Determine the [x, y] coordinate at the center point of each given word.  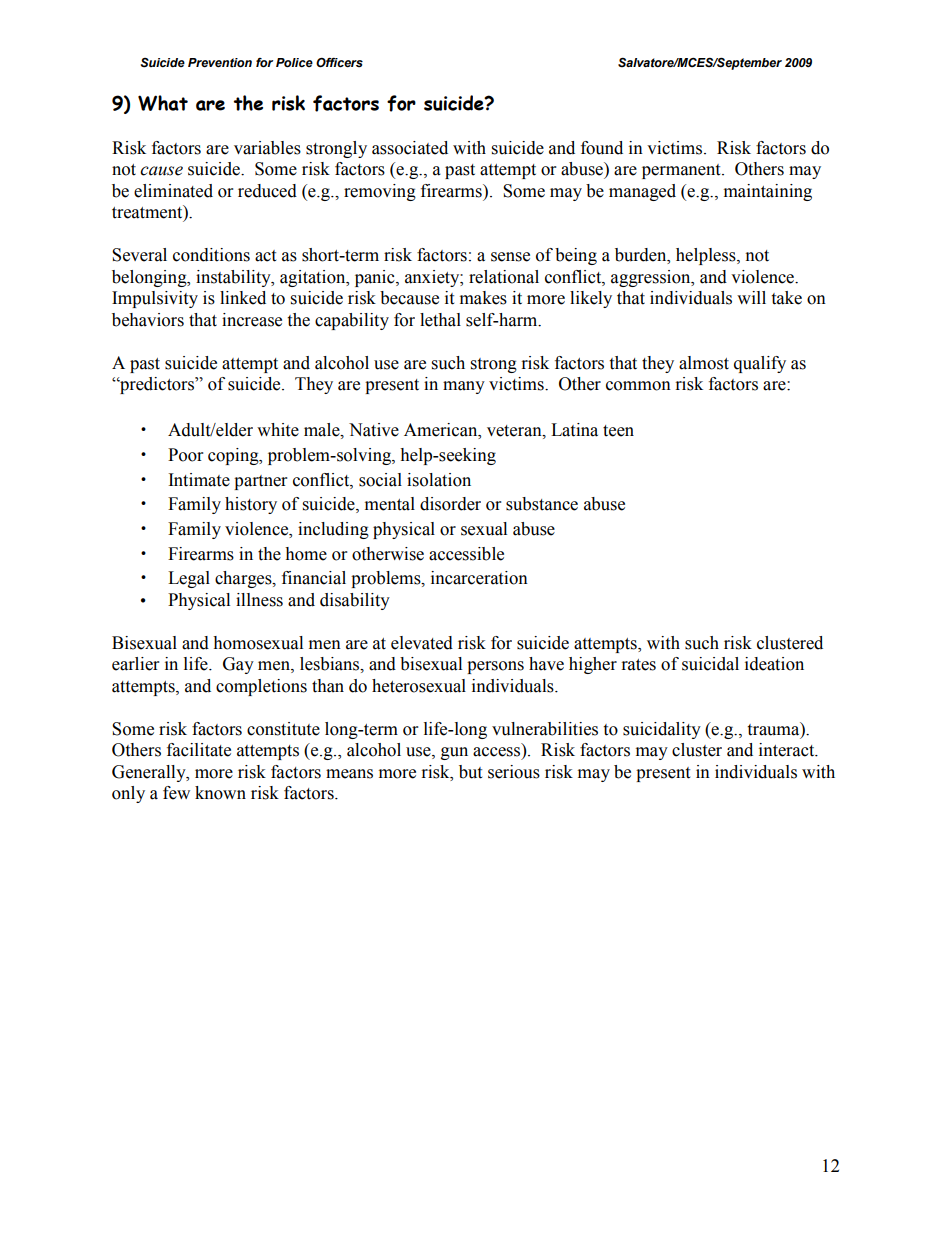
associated [410, 148]
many [464, 387]
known [220, 793]
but [470, 772]
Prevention [220, 63]
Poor [185, 455]
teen [618, 431]
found [602, 148]
